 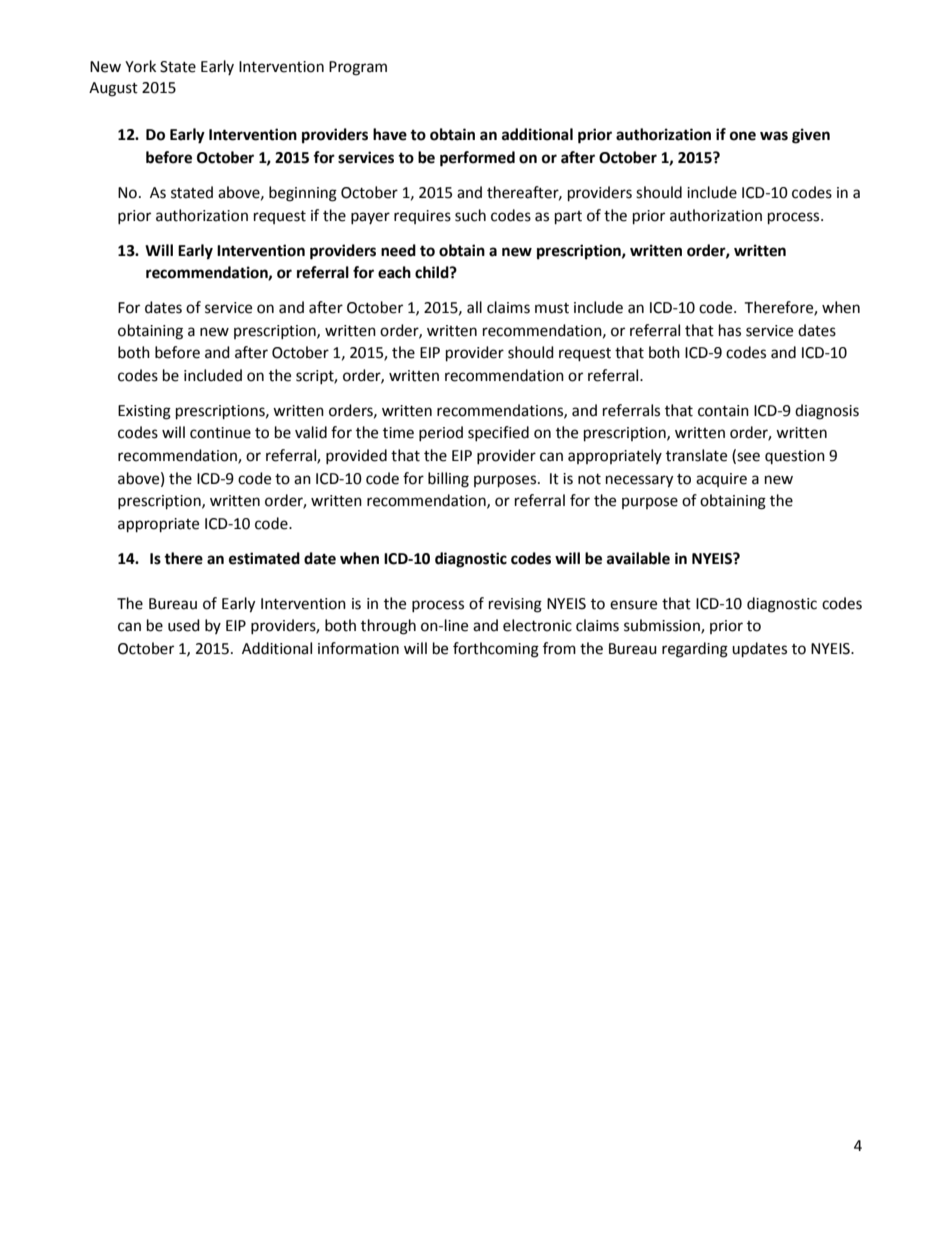 I want to click on such, so click(x=470, y=215).
